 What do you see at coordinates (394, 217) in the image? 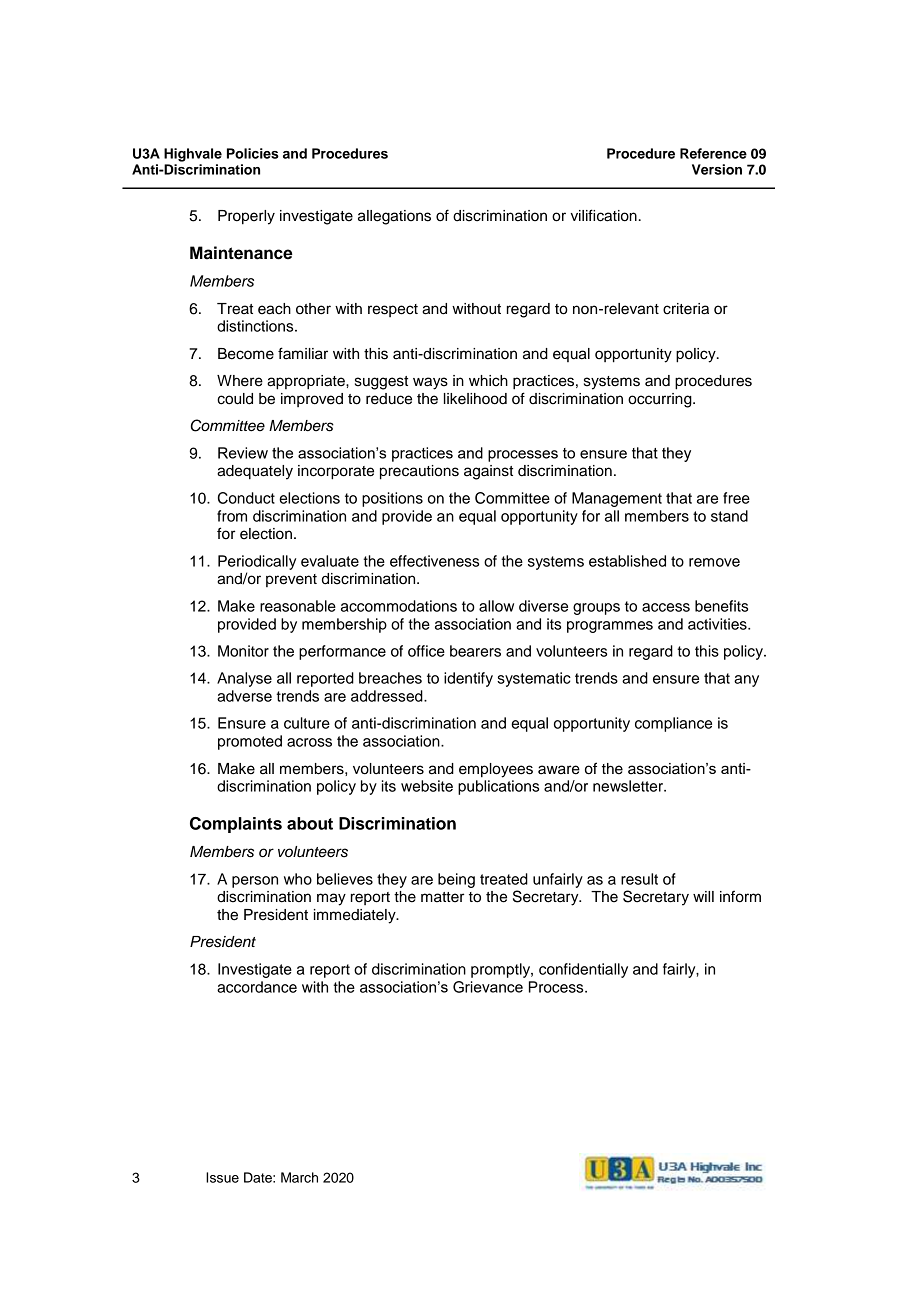
I see `allegations` at bounding box center [394, 217].
